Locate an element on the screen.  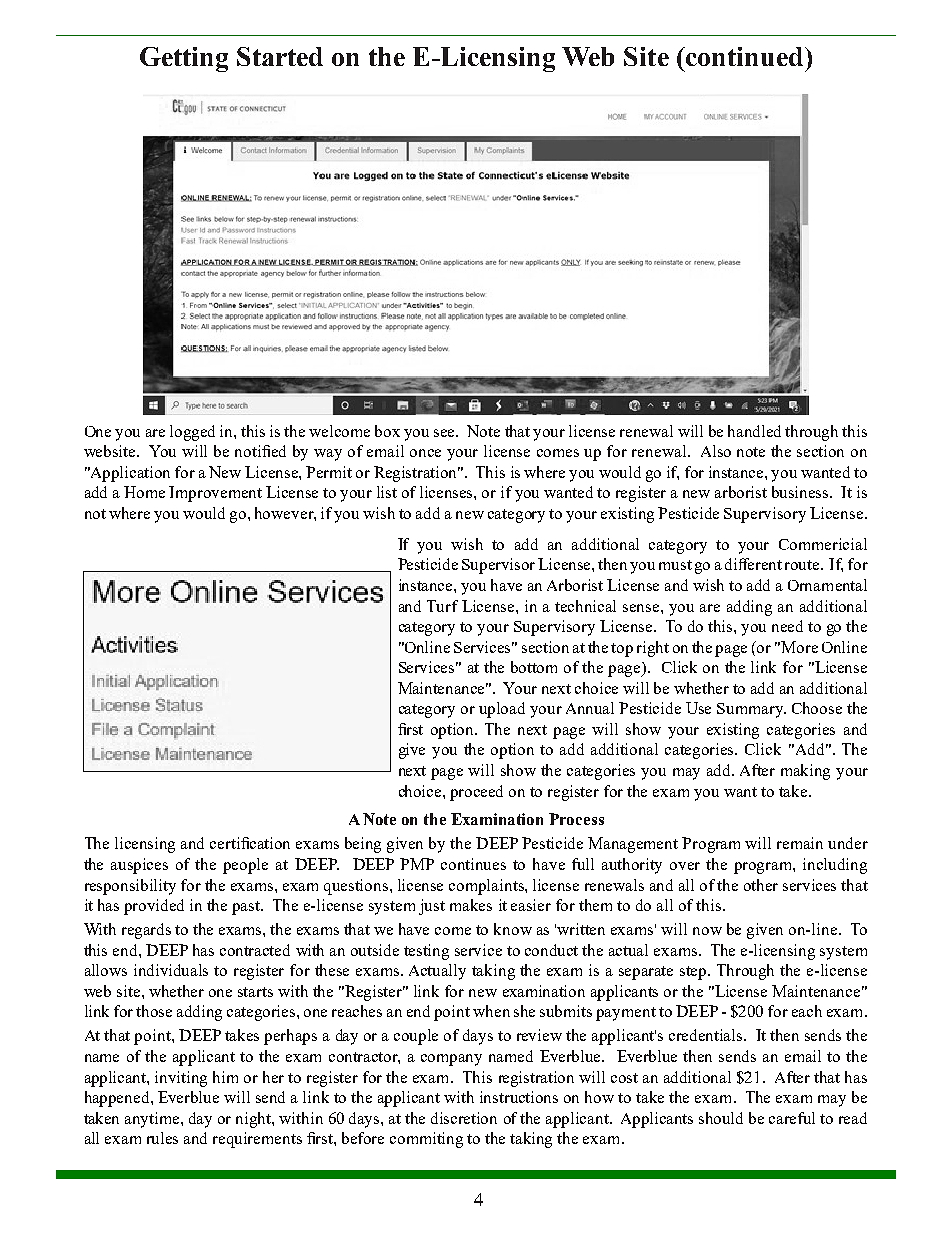
once is located at coordinates (425, 453).
